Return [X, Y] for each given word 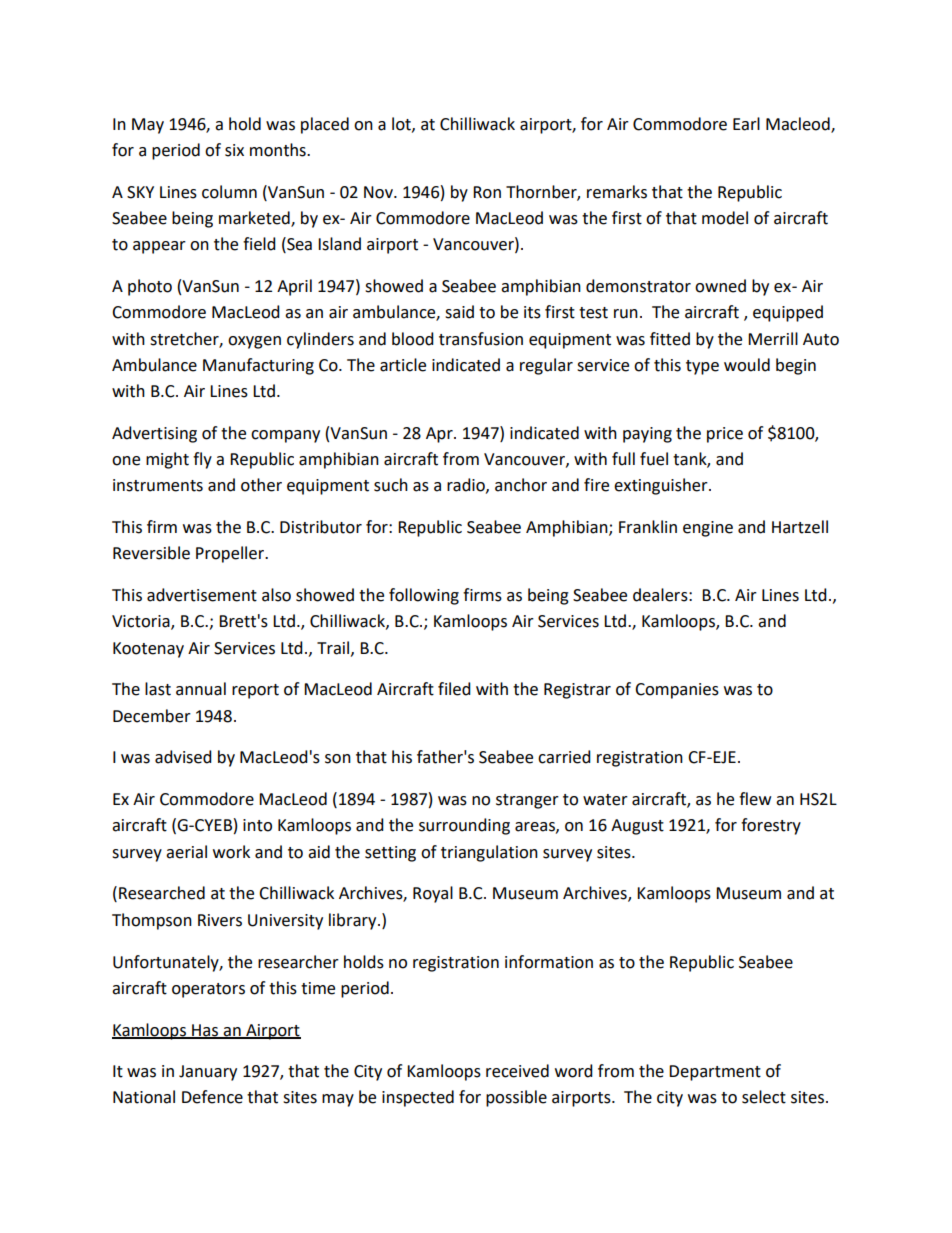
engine [708, 529]
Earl [746, 124]
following [424, 596]
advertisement [202, 595]
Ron [487, 192]
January [208, 1073]
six [234, 150]
